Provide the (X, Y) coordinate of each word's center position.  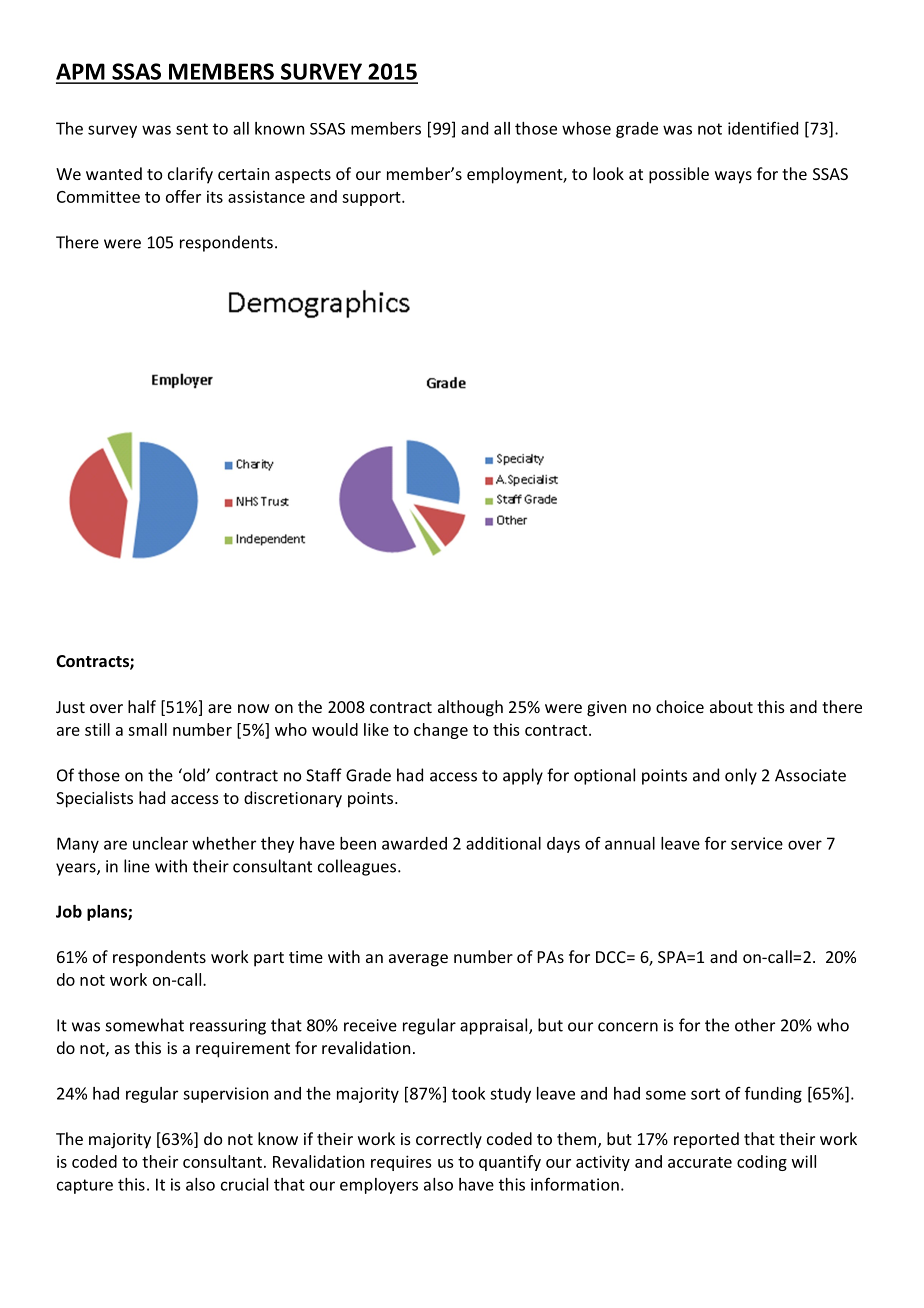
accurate (700, 1162)
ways (733, 177)
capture (85, 1186)
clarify (190, 175)
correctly (449, 1140)
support (372, 199)
